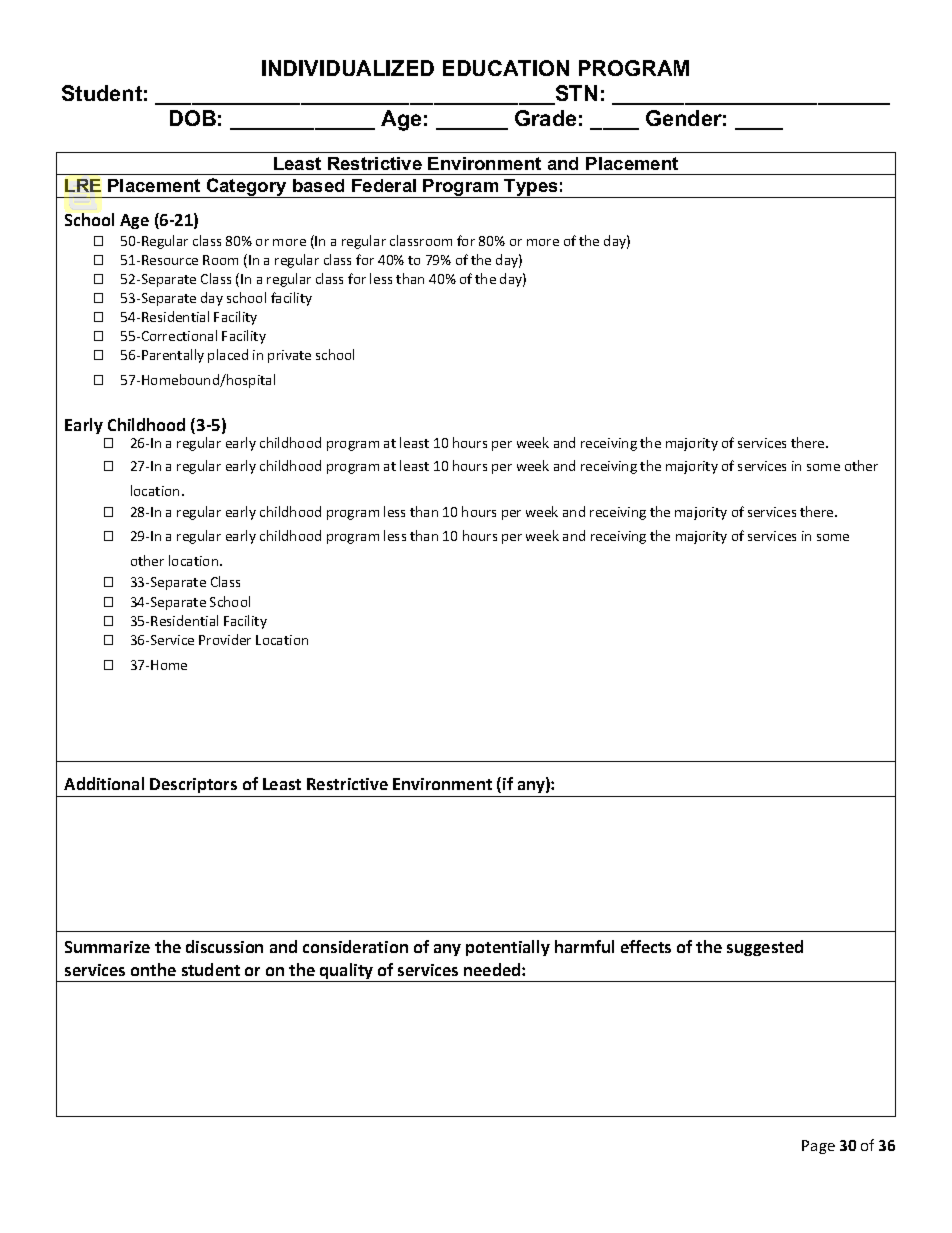 This screenshot has width=952, height=1233. I want to click on EDUCATION, so click(506, 68).
